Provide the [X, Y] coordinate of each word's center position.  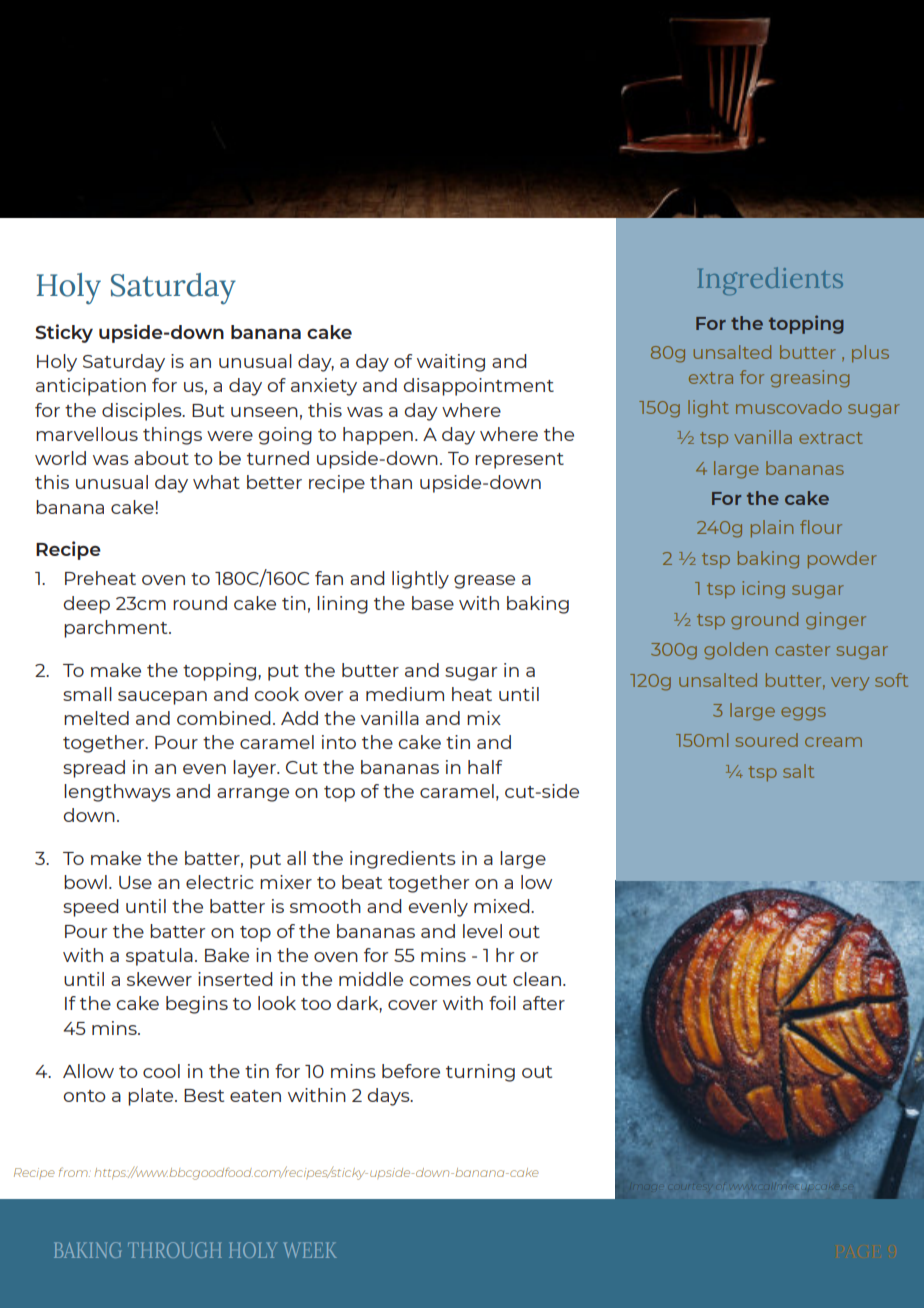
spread [94, 769]
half [485, 767]
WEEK [310, 1250]
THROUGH [175, 1250]
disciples [143, 412]
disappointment [478, 387]
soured [766, 740]
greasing [810, 379]
